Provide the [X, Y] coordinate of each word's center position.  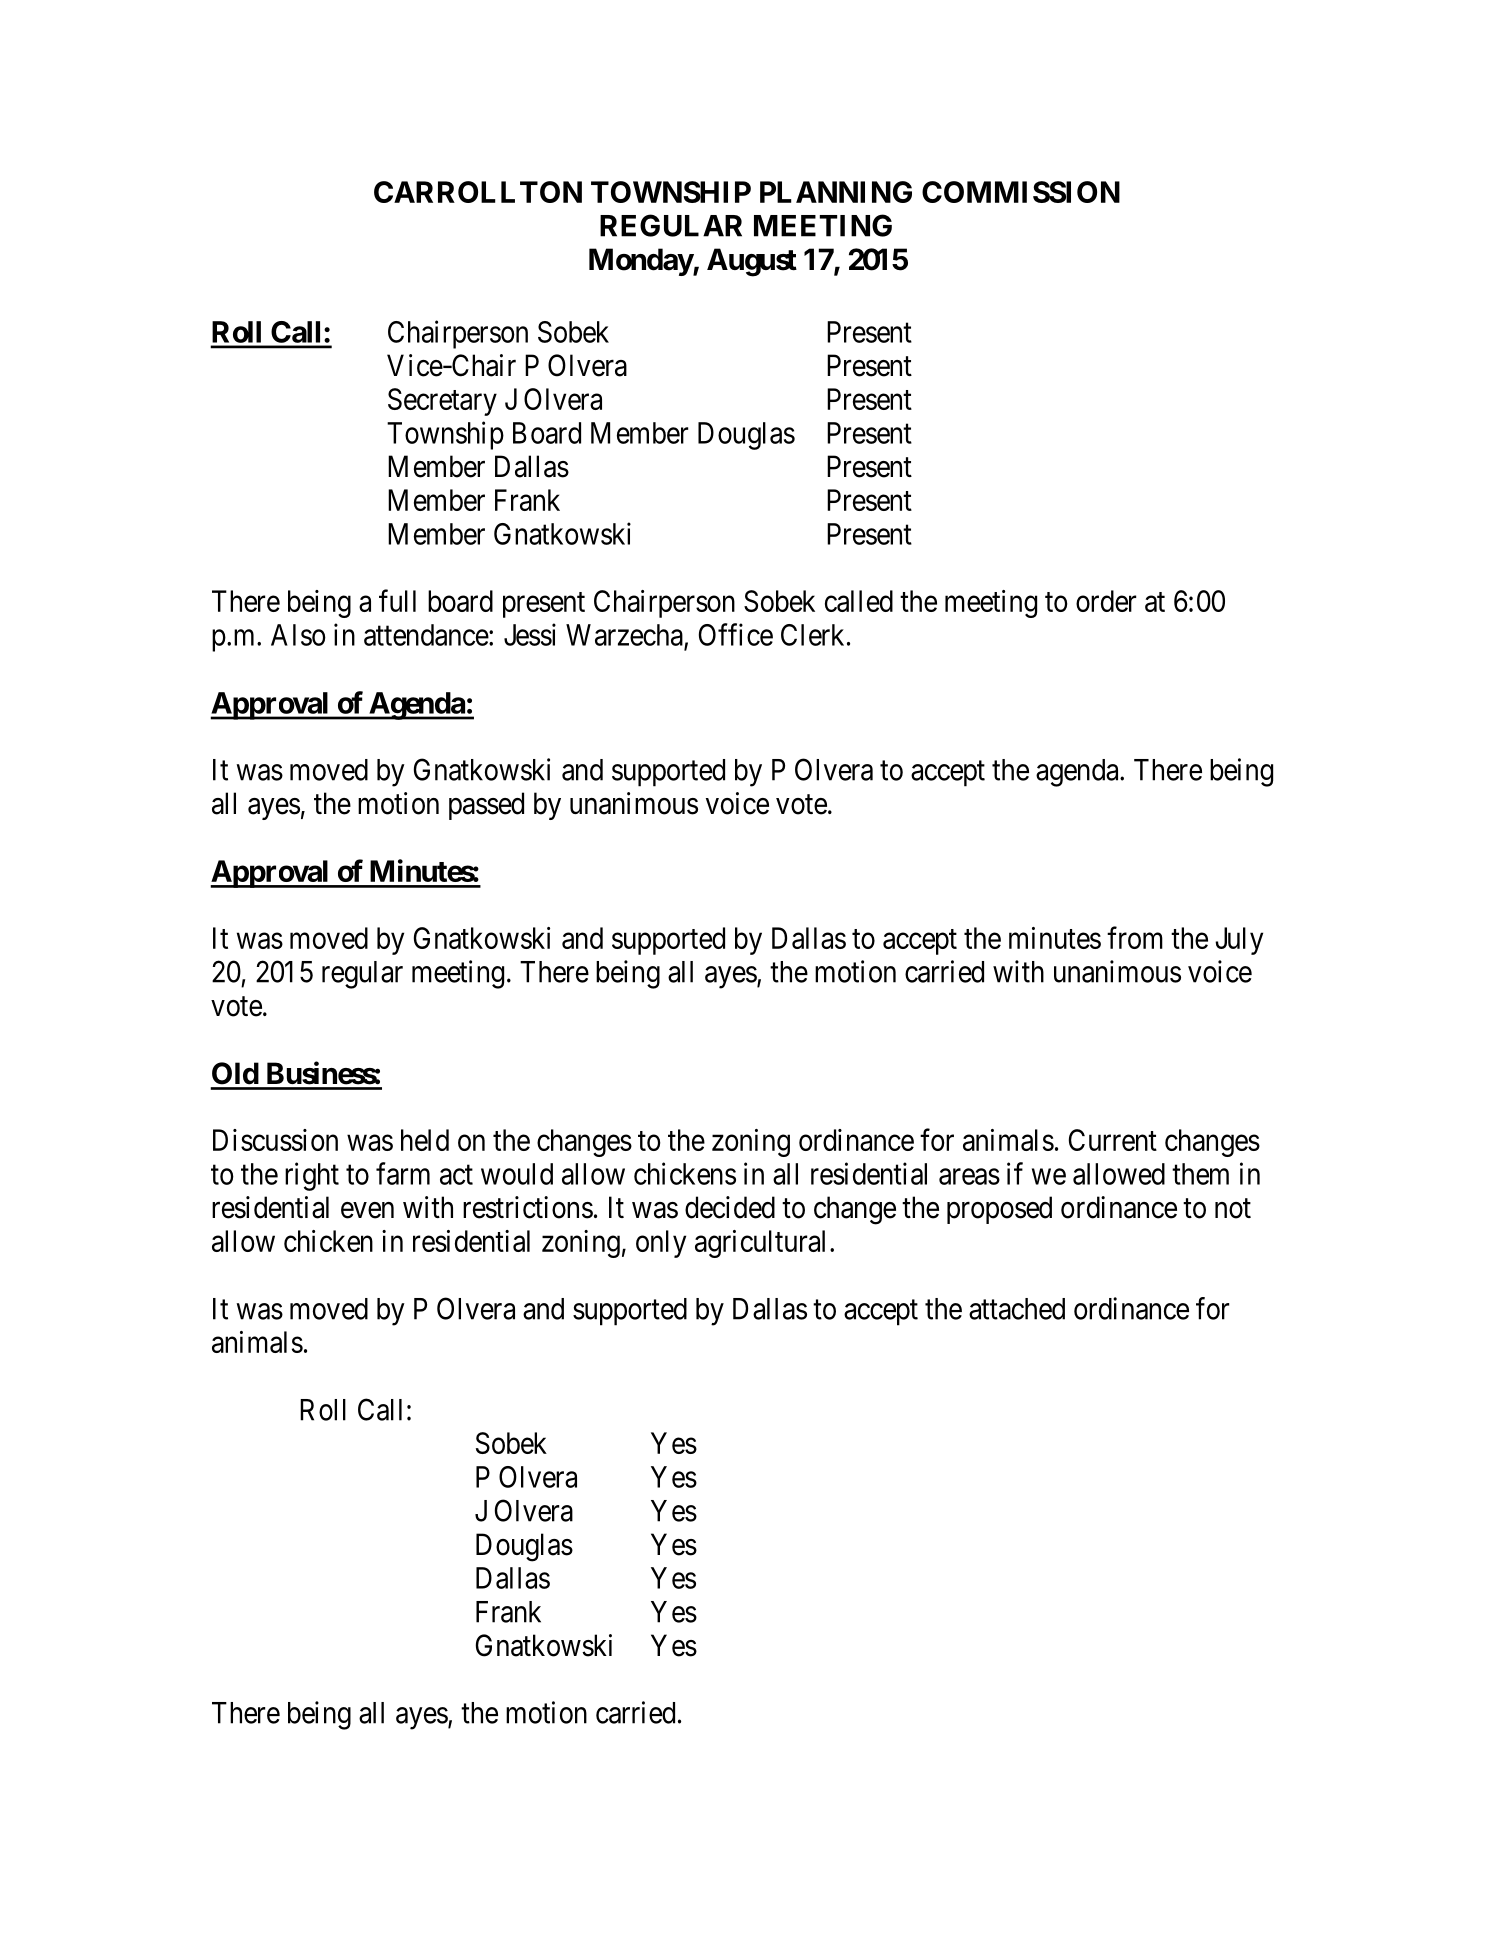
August [752, 262]
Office [736, 634]
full [397, 600]
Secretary [442, 402]
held [425, 1140]
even [367, 1210]
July [1239, 941]
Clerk [812, 635]
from [1135, 937]
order [1106, 601]
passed [486, 806]
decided [730, 1207]
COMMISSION [1021, 192]
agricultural [760, 1244]
